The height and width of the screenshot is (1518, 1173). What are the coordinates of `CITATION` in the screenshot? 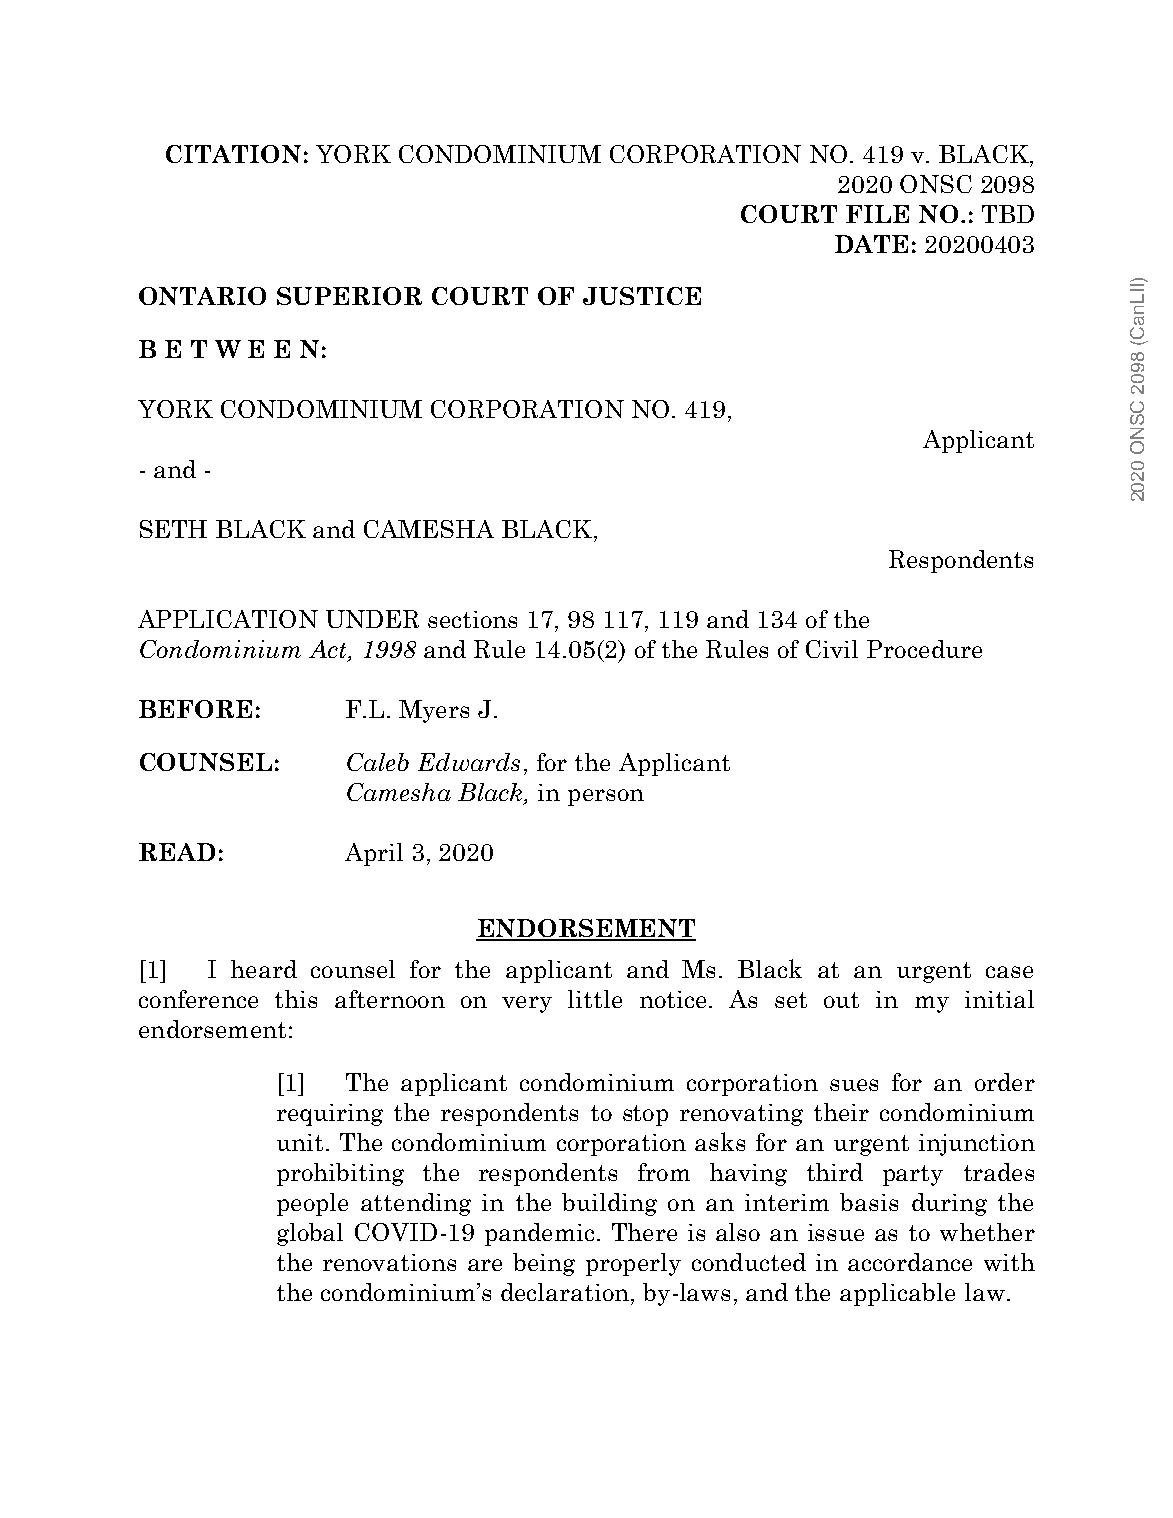 It's located at (233, 154).
